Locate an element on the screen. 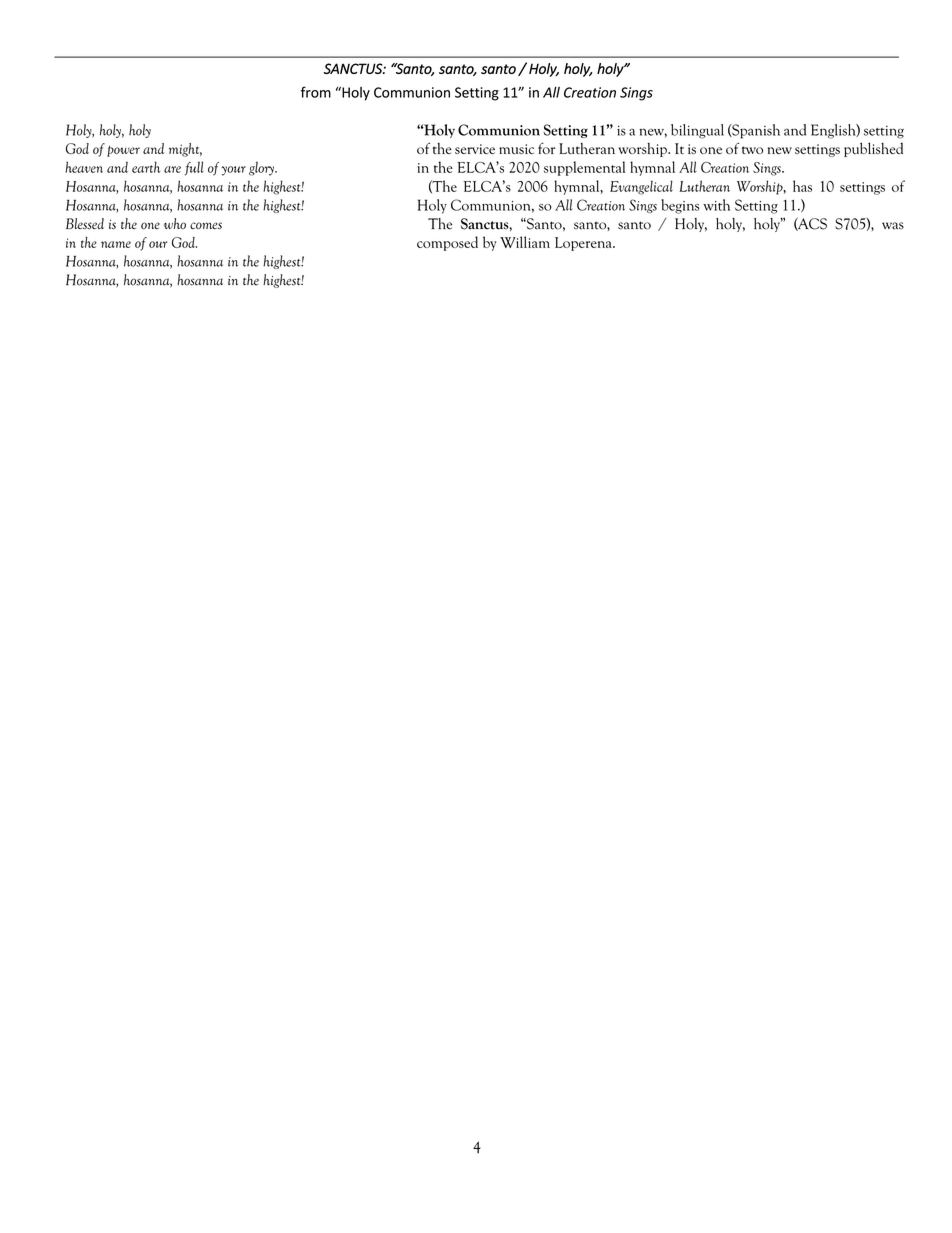 The height and width of the screenshot is (1233, 952). William is located at coordinates (525, 242).
